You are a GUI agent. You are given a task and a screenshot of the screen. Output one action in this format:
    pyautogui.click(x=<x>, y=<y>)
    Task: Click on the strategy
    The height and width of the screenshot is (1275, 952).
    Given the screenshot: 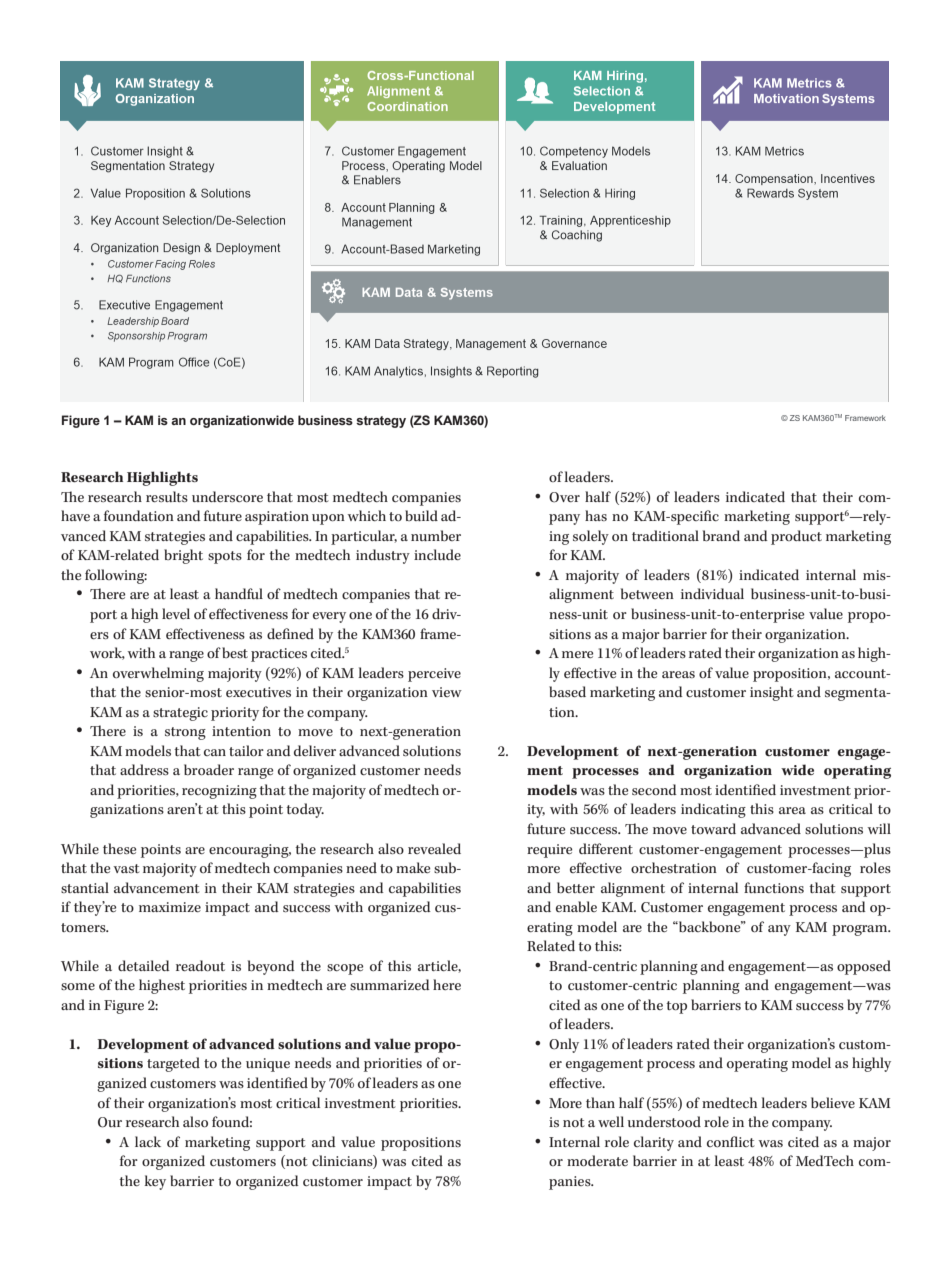 What is the action you would take?
    pyautogui.click(x=381, y=422)
